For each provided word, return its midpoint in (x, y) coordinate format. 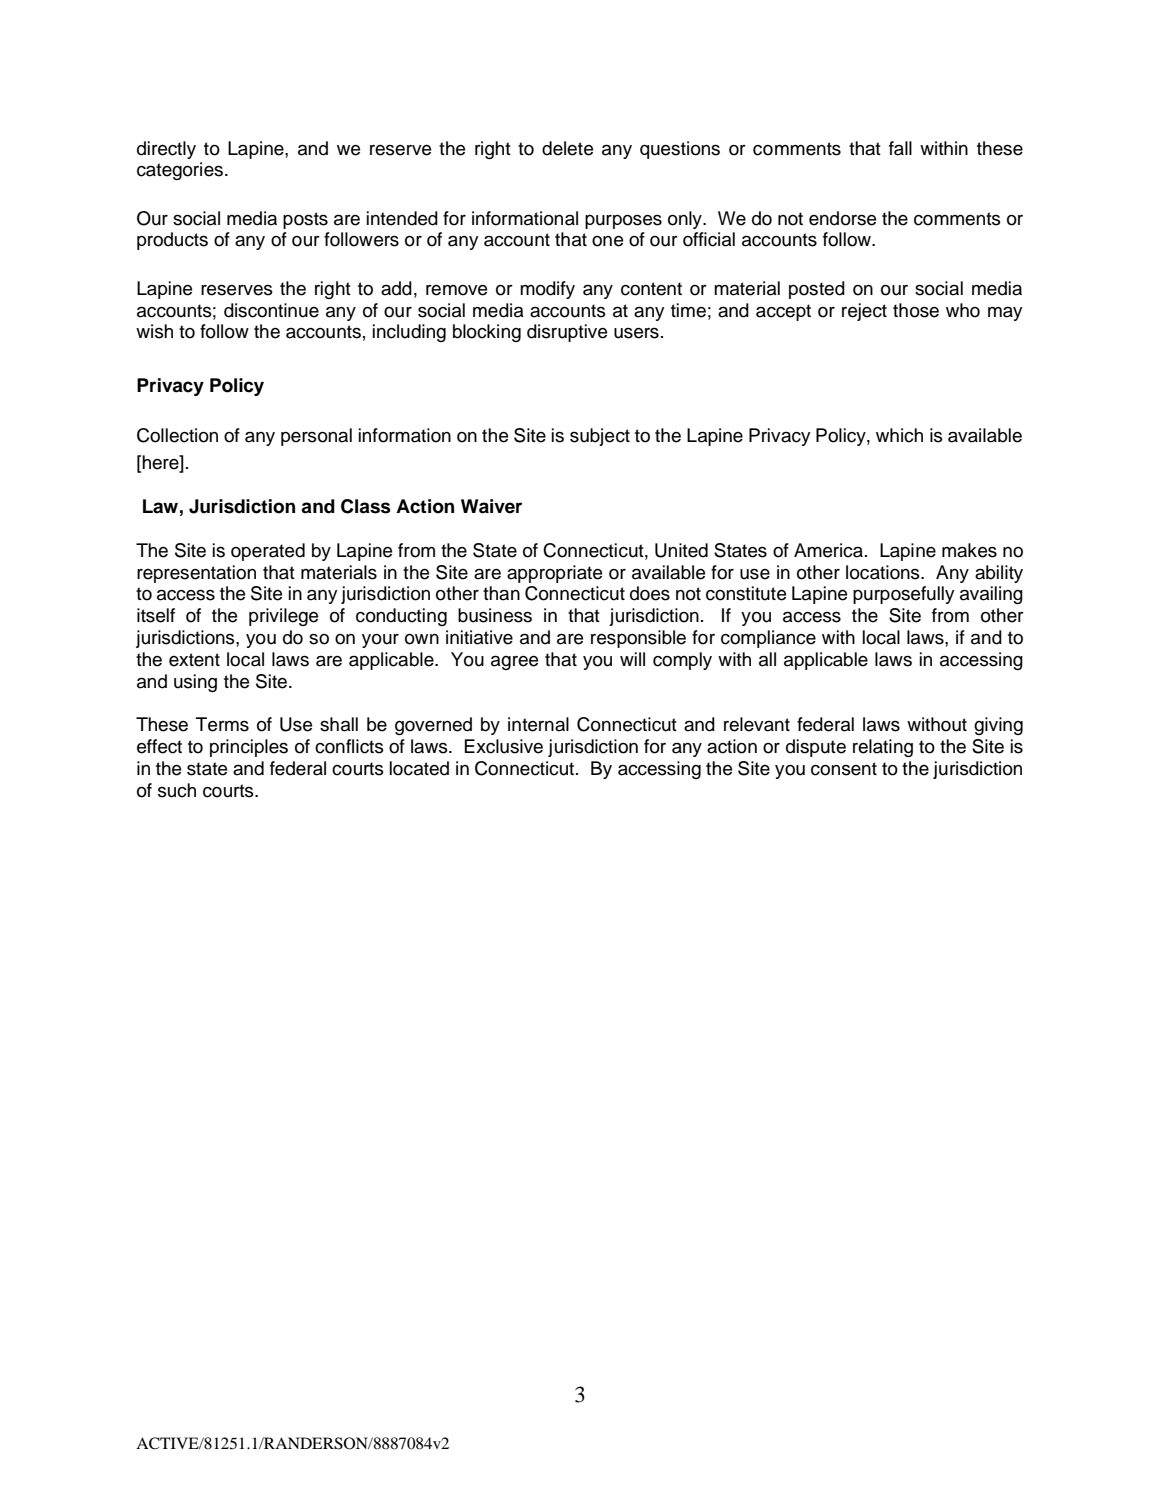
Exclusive (504, 746)
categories (180, 171)
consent (844, 769)
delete (567, 148)
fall (900, 148)
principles (249, 748)
